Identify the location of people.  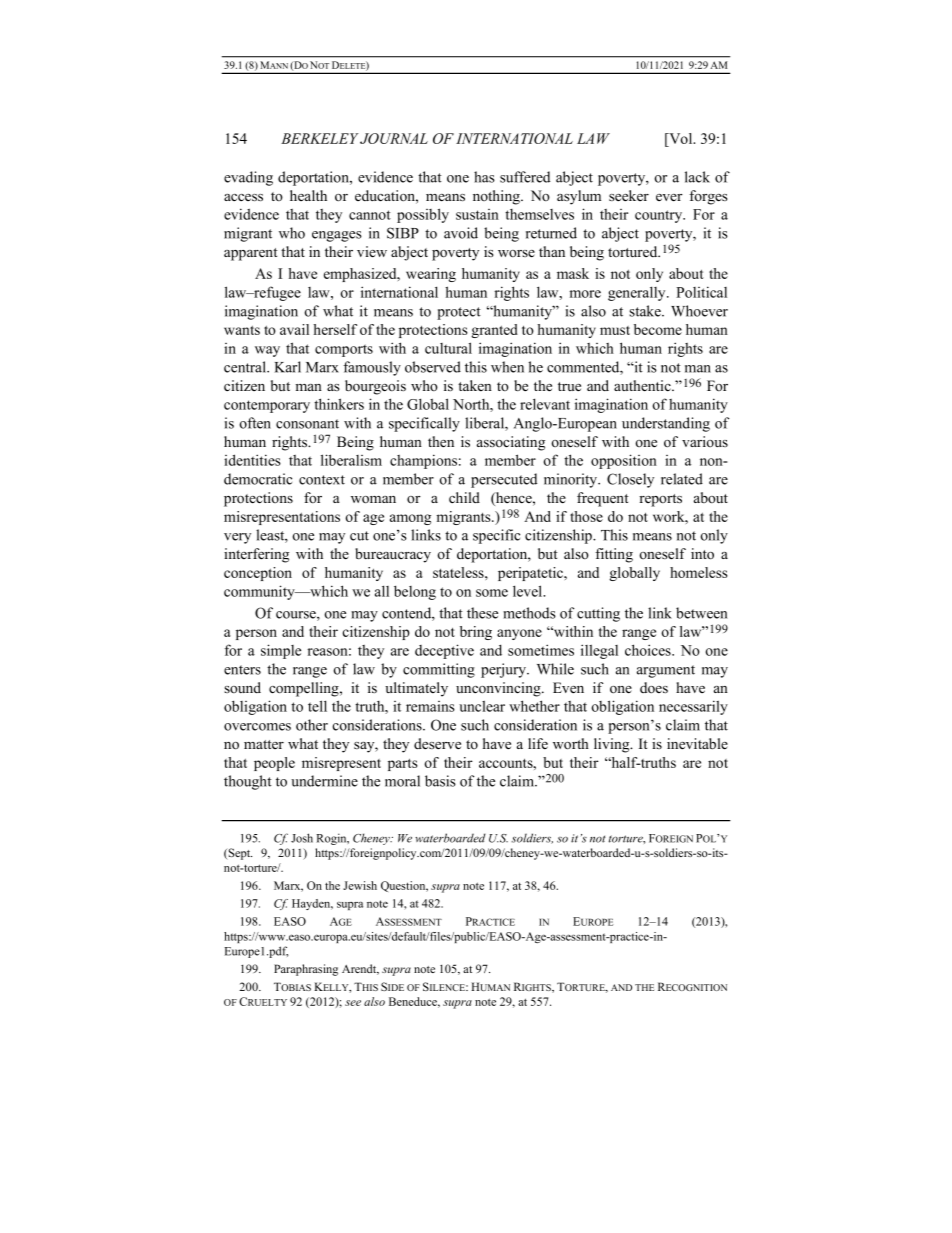
(274, 764).
